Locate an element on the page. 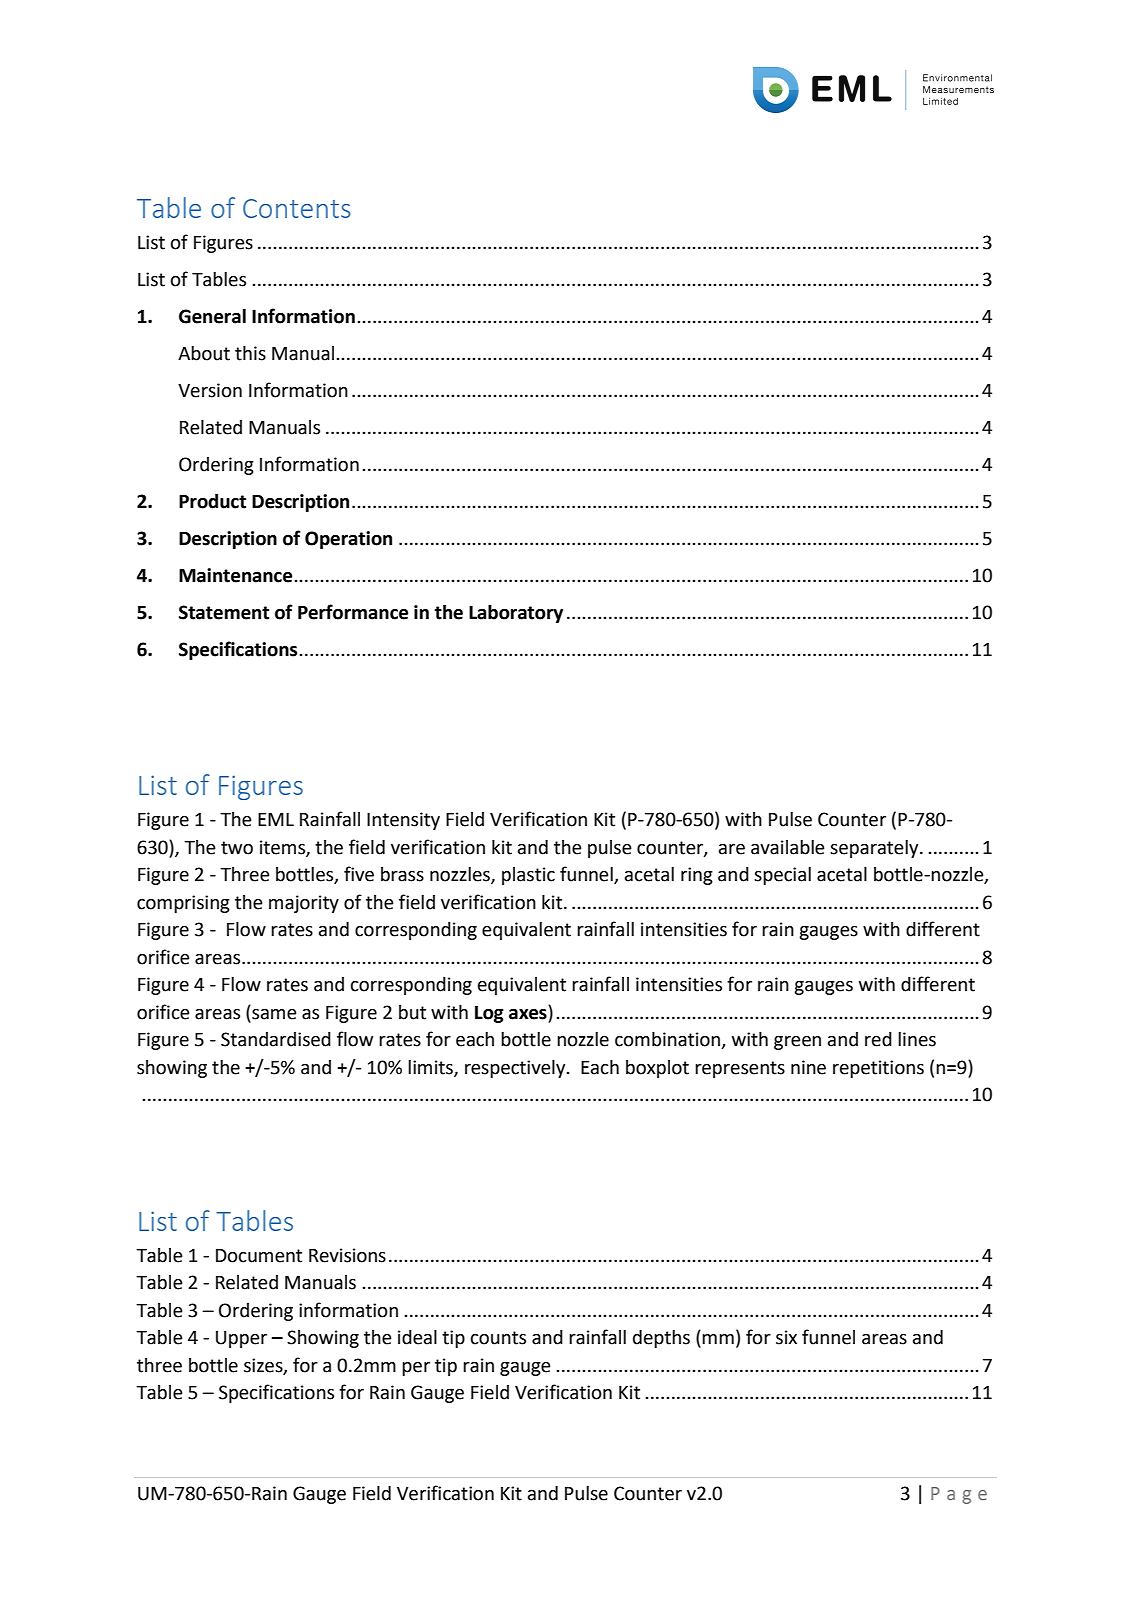  EML is located at coordinates (276, 819).
